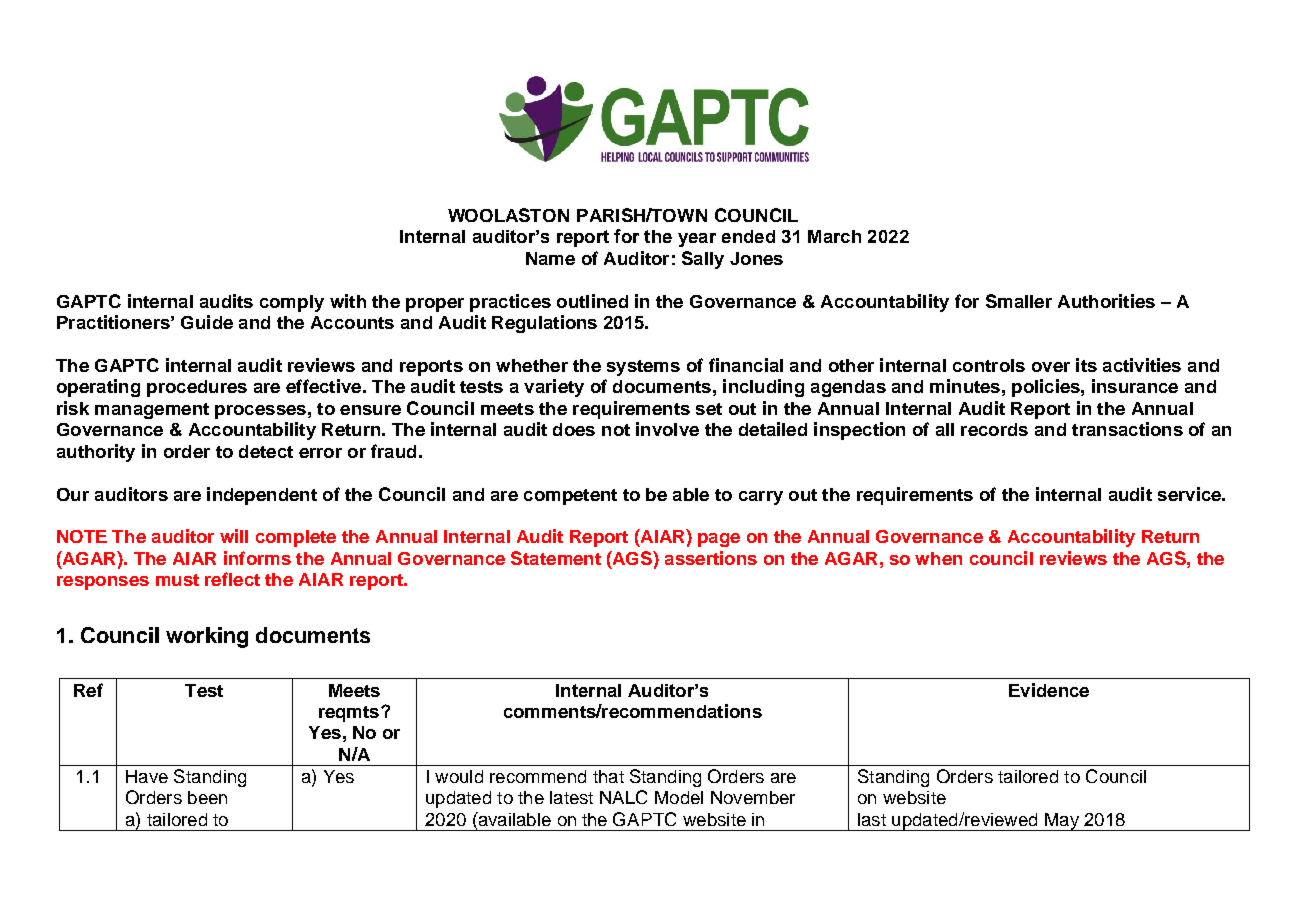  Describe the element at coordinates (207, 797) in the page. I see `been` at that location.
